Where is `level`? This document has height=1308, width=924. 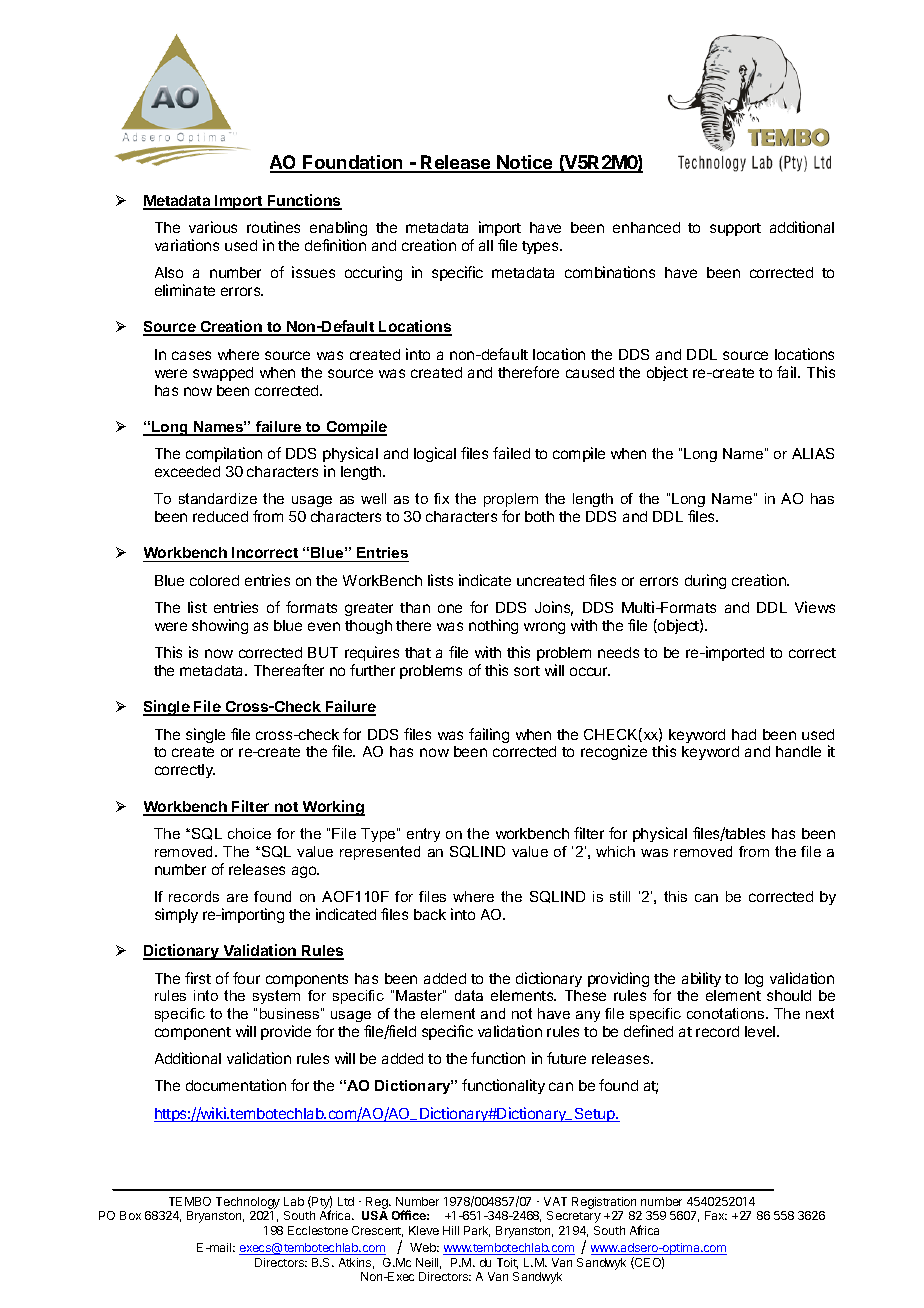
level is located at coordinates (761, 1031).
